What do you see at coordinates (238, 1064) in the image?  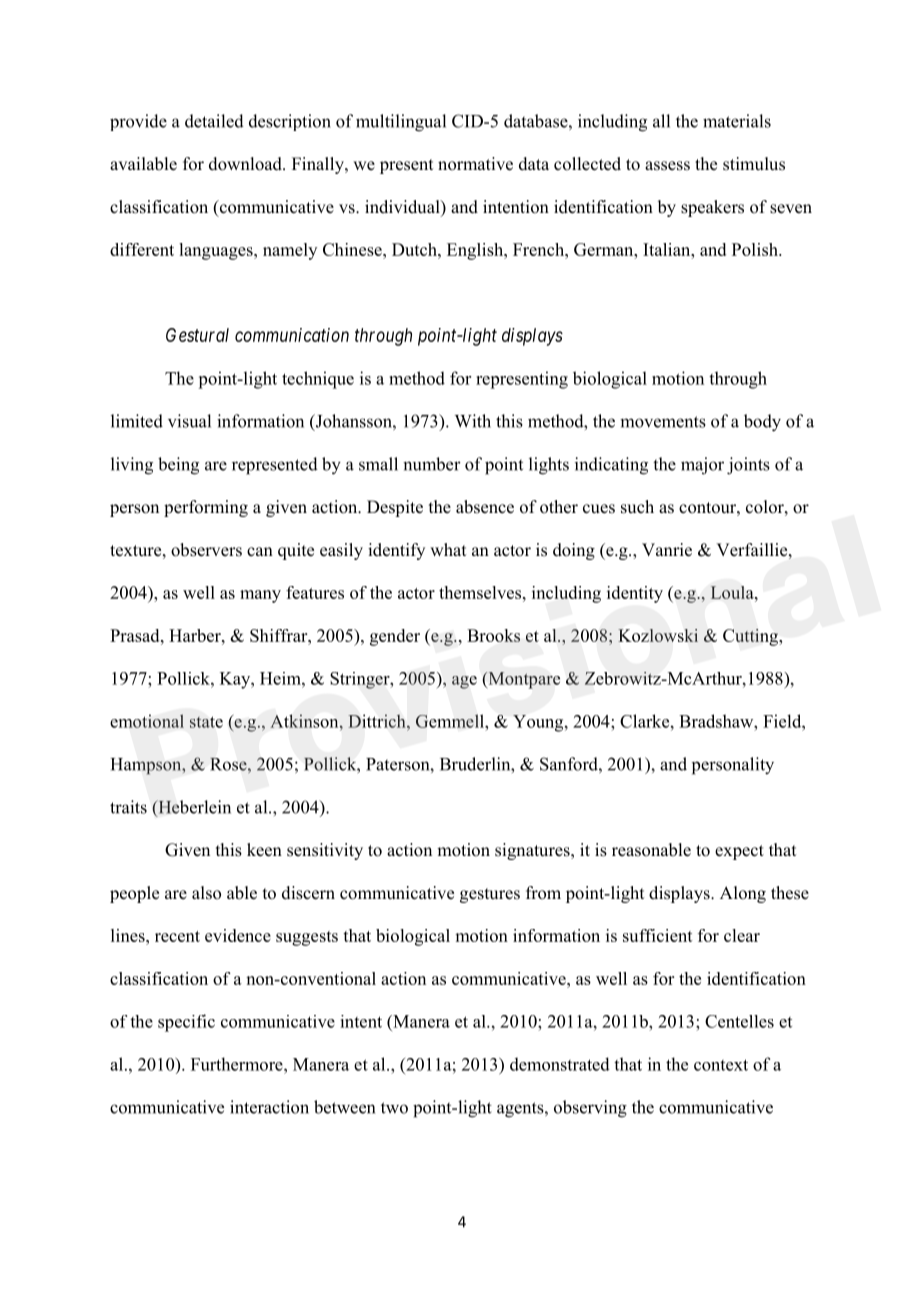 I see `Furthermore` at bounding box center [238, 1064].
